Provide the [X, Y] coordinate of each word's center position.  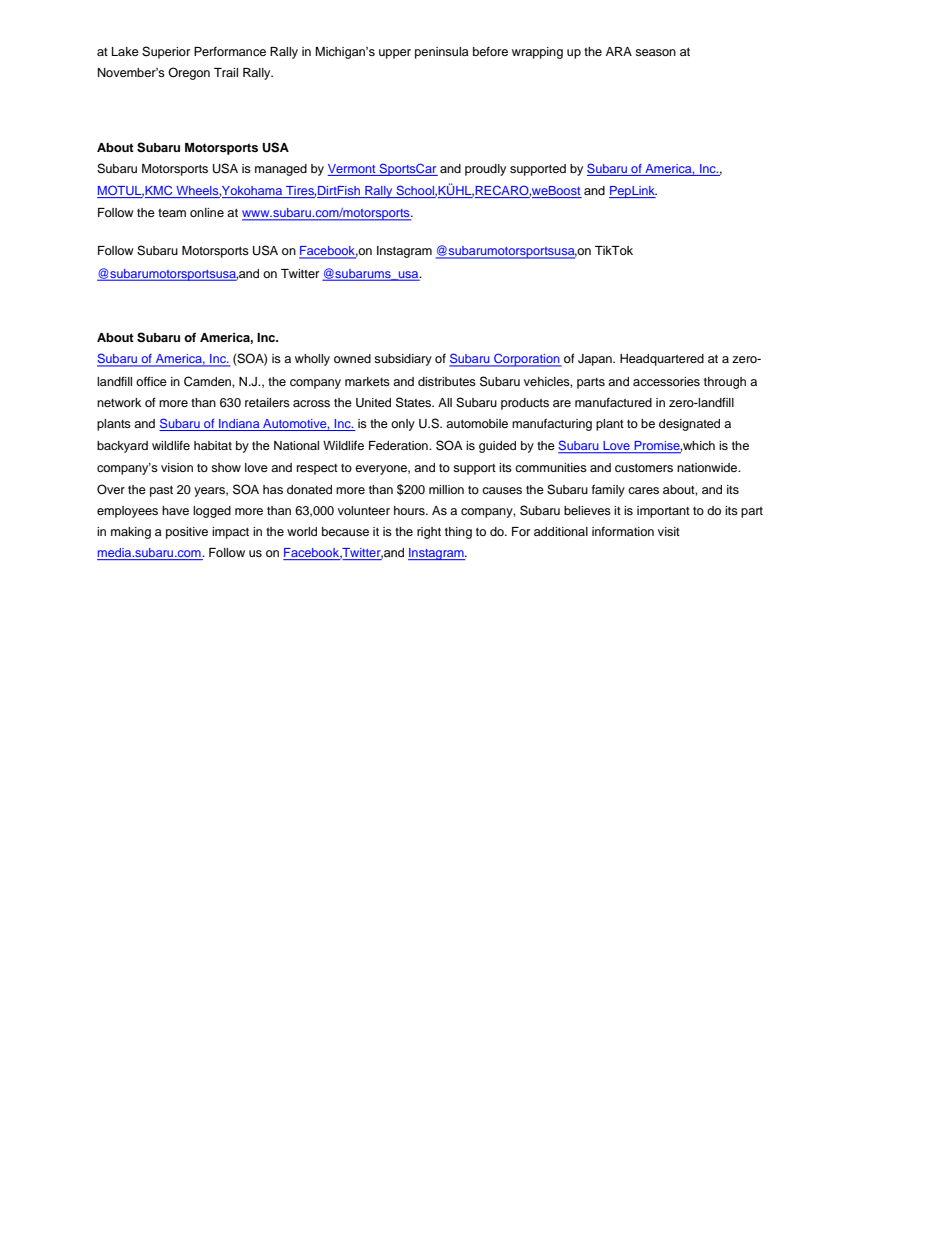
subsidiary [403, 360]
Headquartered [662, 360]
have [175, 510]
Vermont [351, 168]
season [655, 52]
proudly [485, 170]
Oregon [189, 73]
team [172, 213]
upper [395, 54]
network [119, 402]
